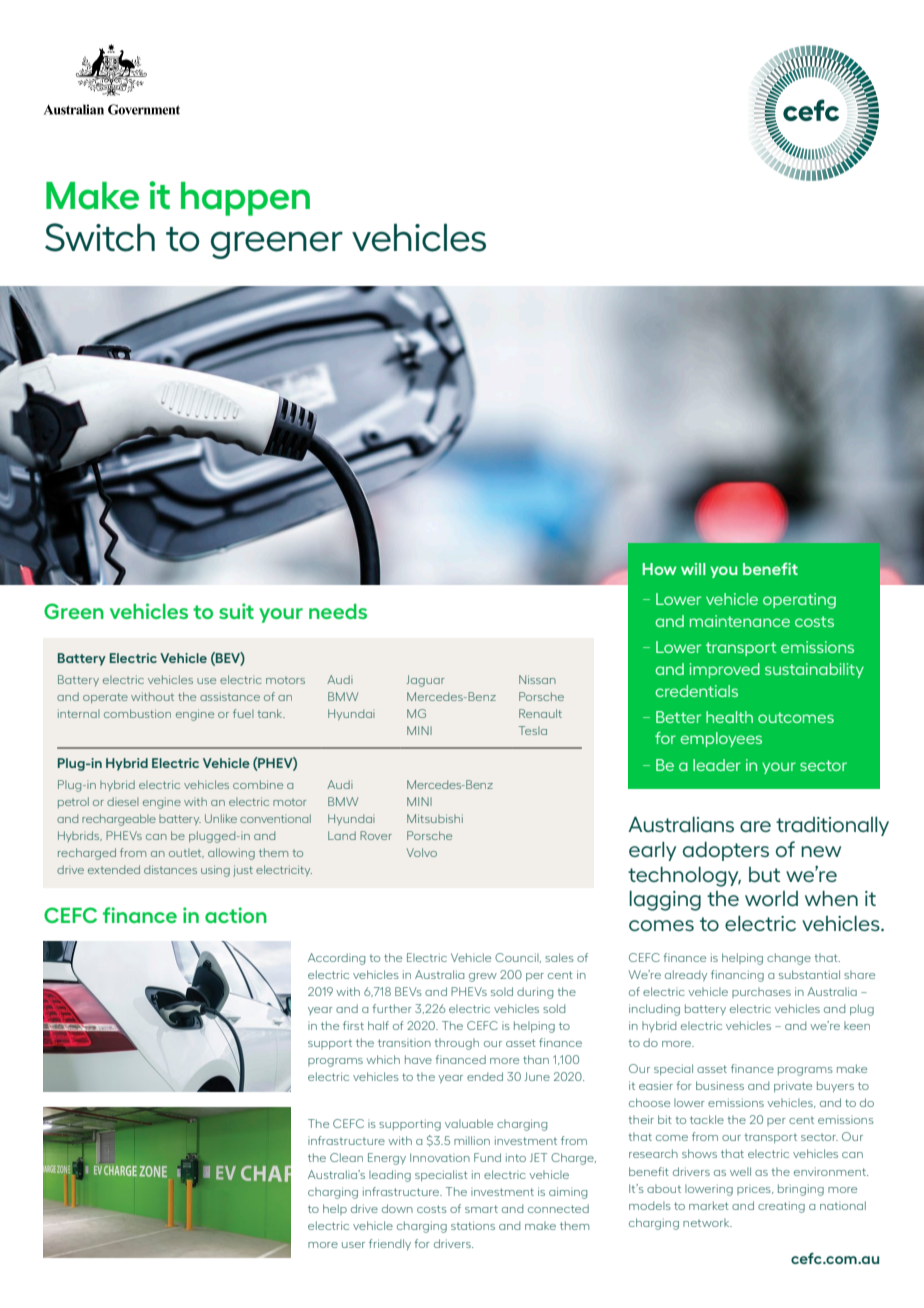 The width and height of the image is (924, 1308). What do you see at coordinates (236, 915) in the image?
I see `action` at bounding box center [236, 915].
